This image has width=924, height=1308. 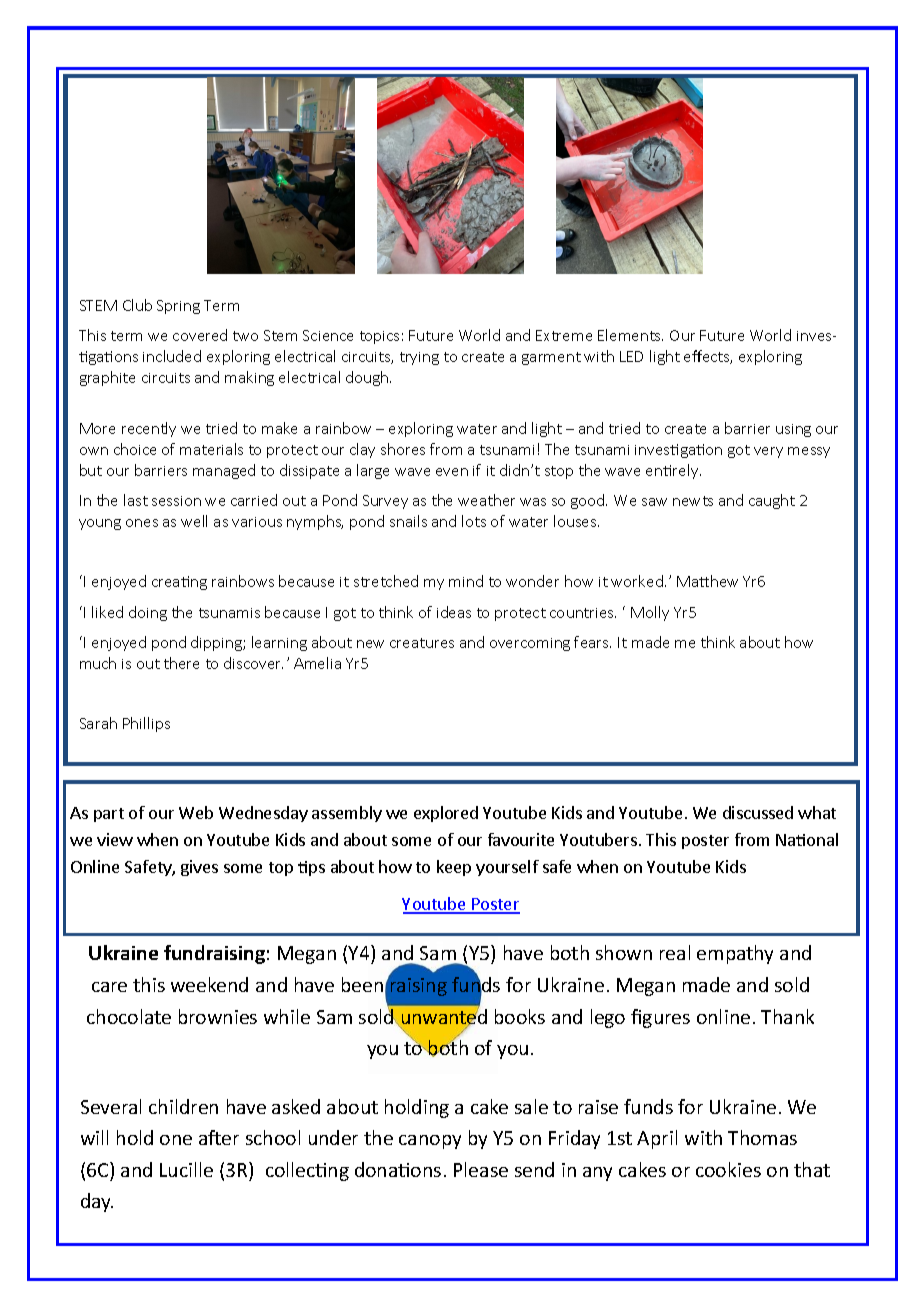 I want to click on Lucille, so click(x=186, y=1169).
